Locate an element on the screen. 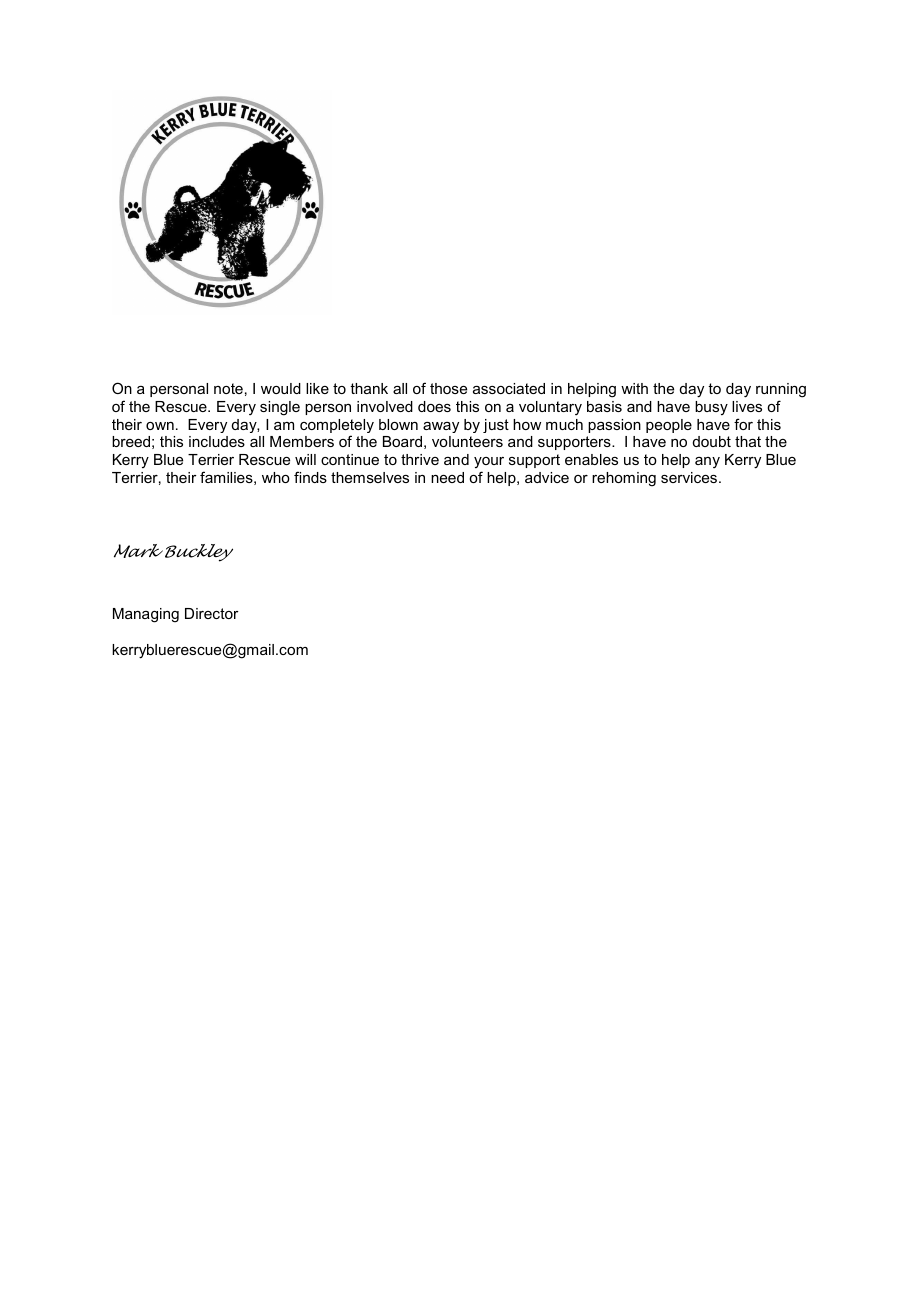  rehoming is located at coordinates (624, 479).
